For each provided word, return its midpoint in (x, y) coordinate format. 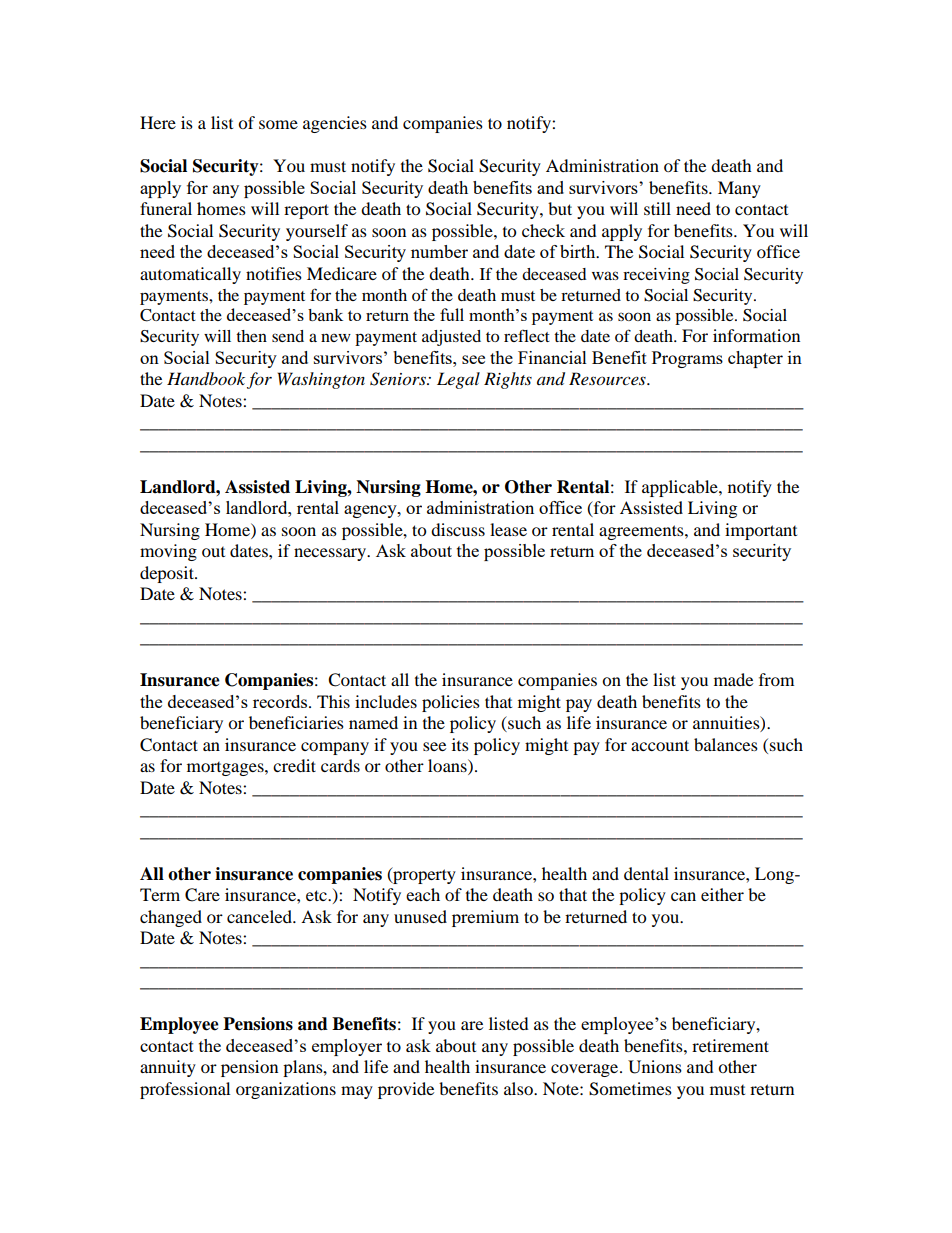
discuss (458, 529)
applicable (681, 488)
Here (158, 122)
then (251, 336)
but (560, 208)
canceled (260, 916)
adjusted (451, 338)
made (733, 679)
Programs (687, 359)
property (423, 875)
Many (739, 189)
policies (451, 703)
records (281, 701)
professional (185, 1090)
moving (168, 552)
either (722, 894)
